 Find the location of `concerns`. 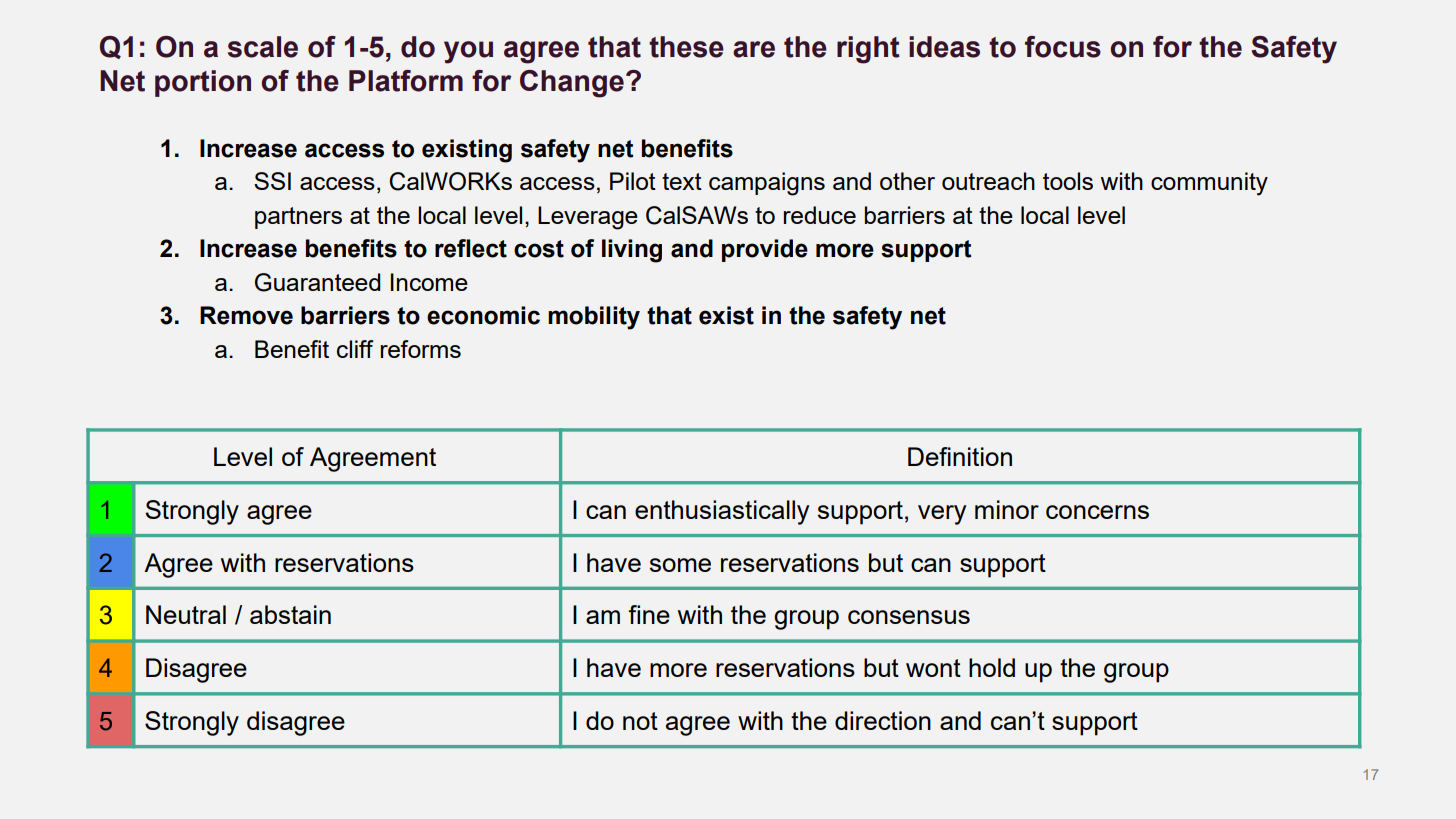

concerns is located at coordinates (1097, 512).
